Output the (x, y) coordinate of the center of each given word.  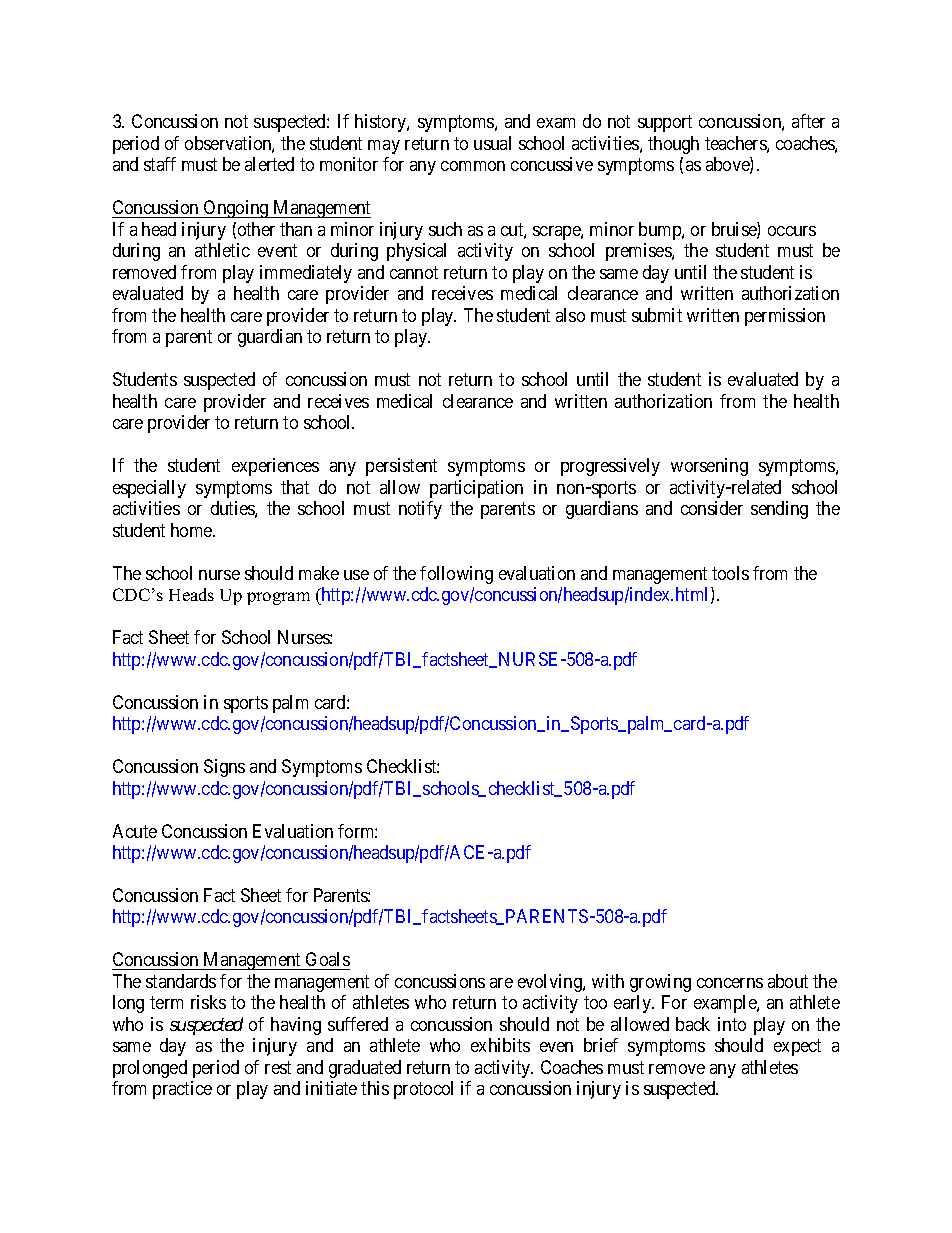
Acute (135, 831)
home (192, 530)
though (673, 145)
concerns (730, 983)
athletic (222, 250)
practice (182, 1090)
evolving (551, 983)
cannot (414, 272)
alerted (269, 164)
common (473, 166)
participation (476, 489)
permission (785, 317)
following (456, 575)
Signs (224, 768)
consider (712, 508)
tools (730, 573)
